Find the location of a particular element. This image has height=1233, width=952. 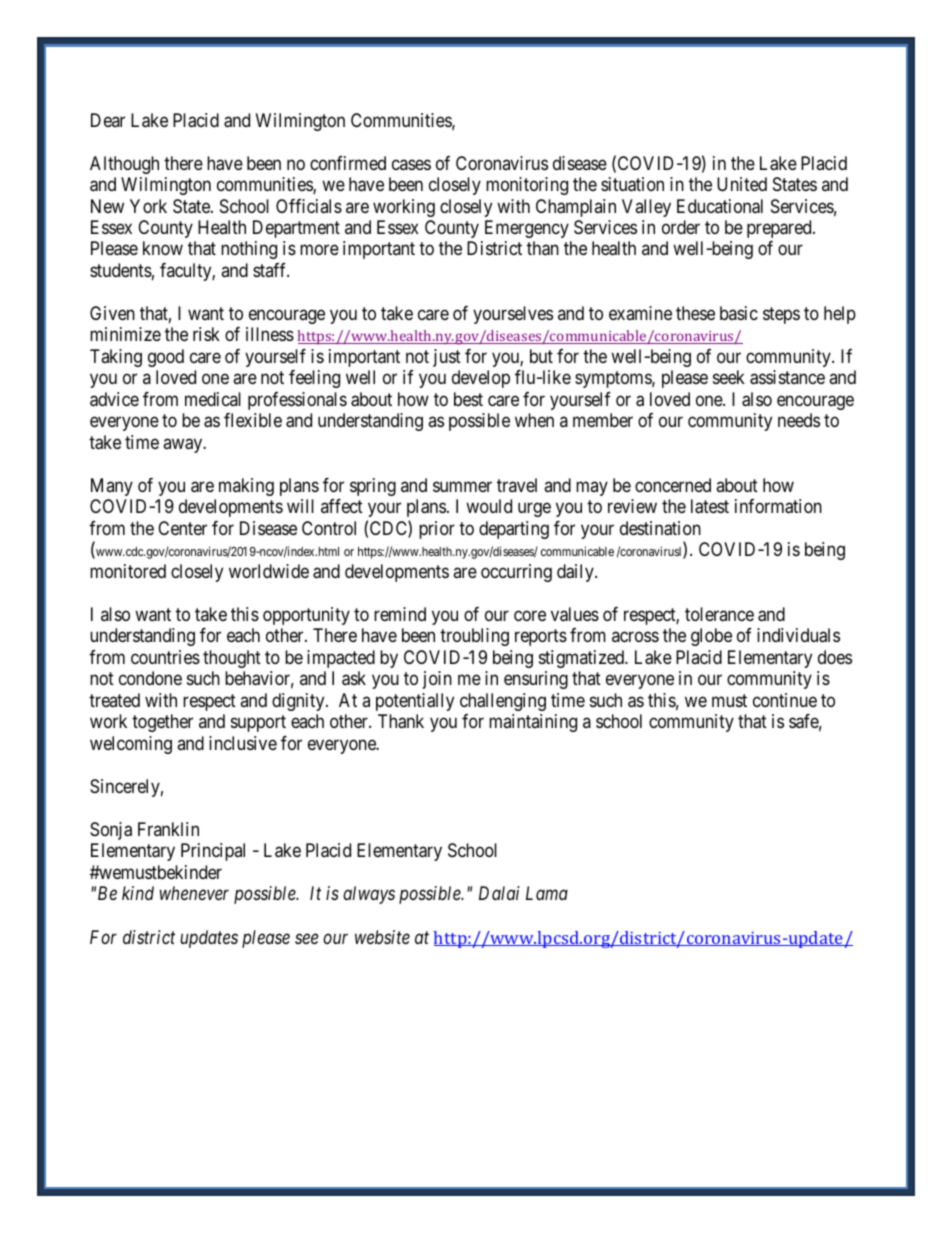

cases is located at coordinates (411, 164).
